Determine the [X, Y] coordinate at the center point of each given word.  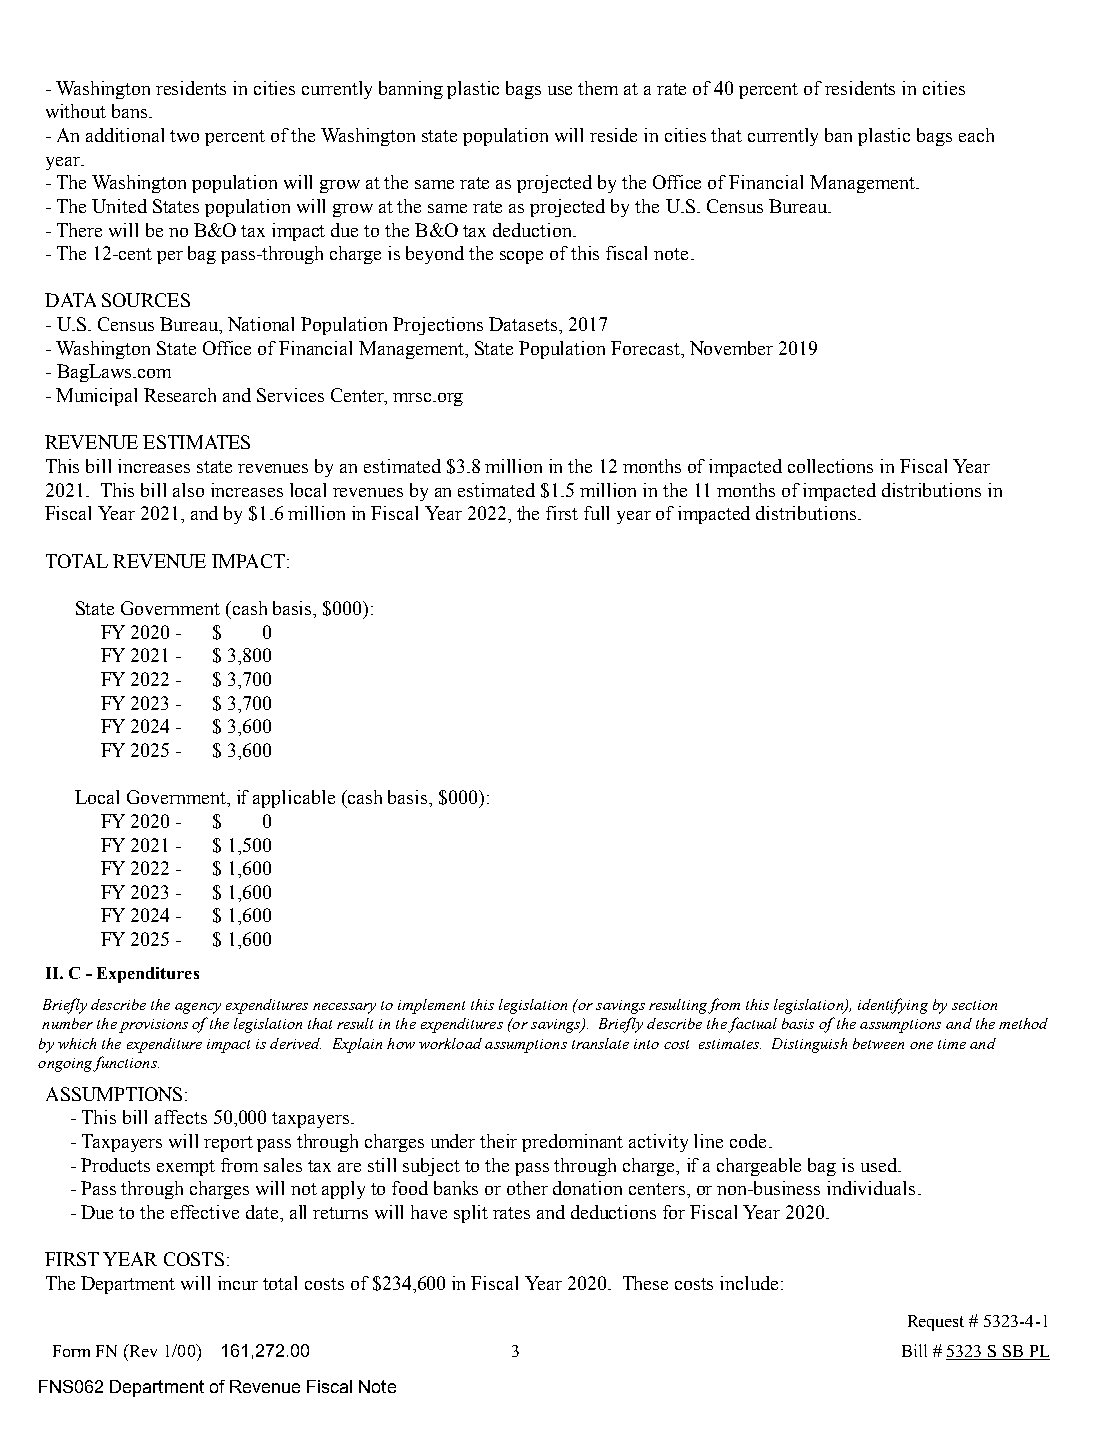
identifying [893, 1006]
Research [180, 395]
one [921, 1045]
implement [431, 1006]
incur [238, 1283]
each [976, 135]
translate [600, 1043]
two [184, 136]
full [596, 513]
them [598, 88]
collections [830, 466]
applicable [294, 799]
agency [198, 1008]
